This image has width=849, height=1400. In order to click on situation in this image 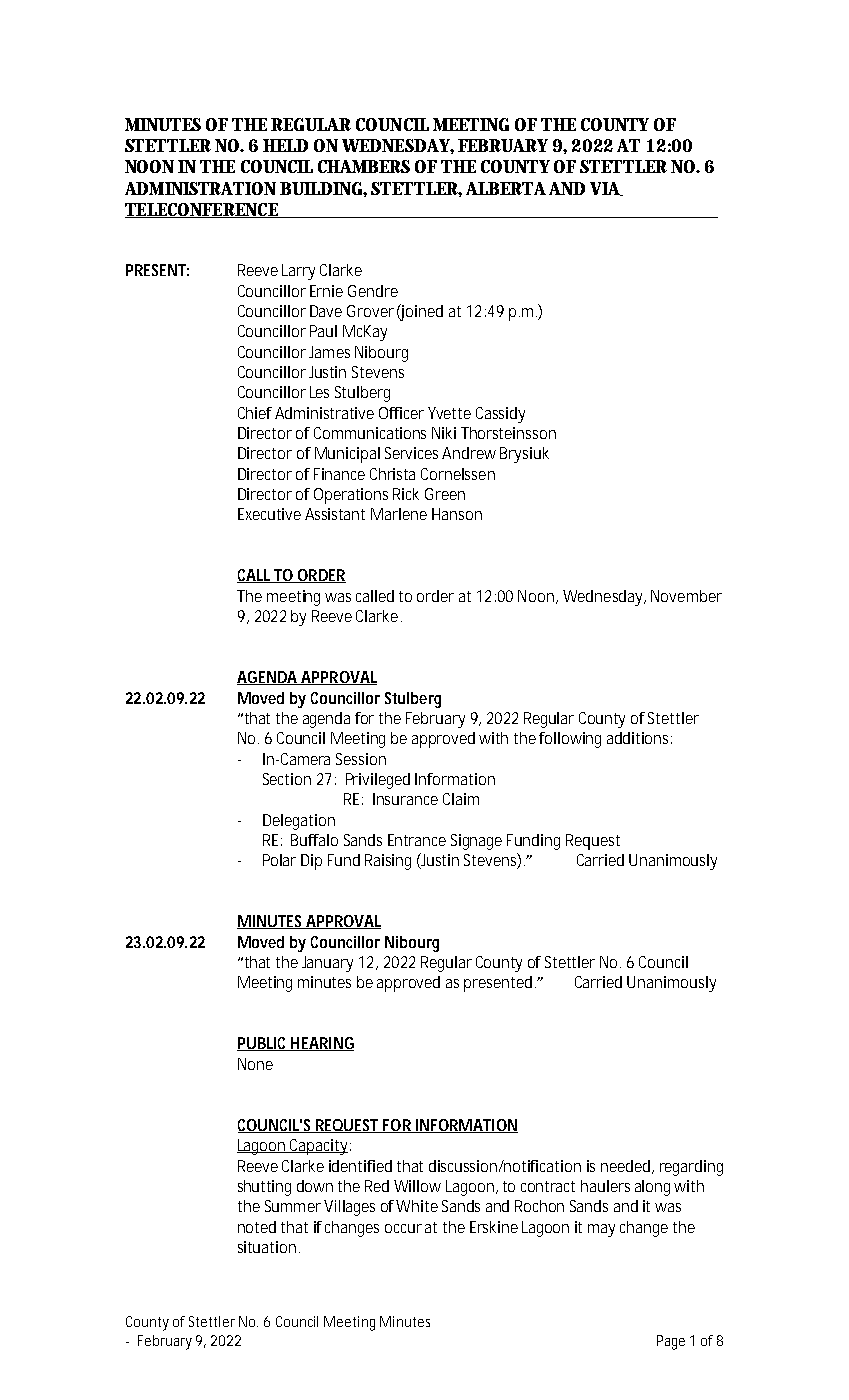, I will do `click(267, 1247)`.
